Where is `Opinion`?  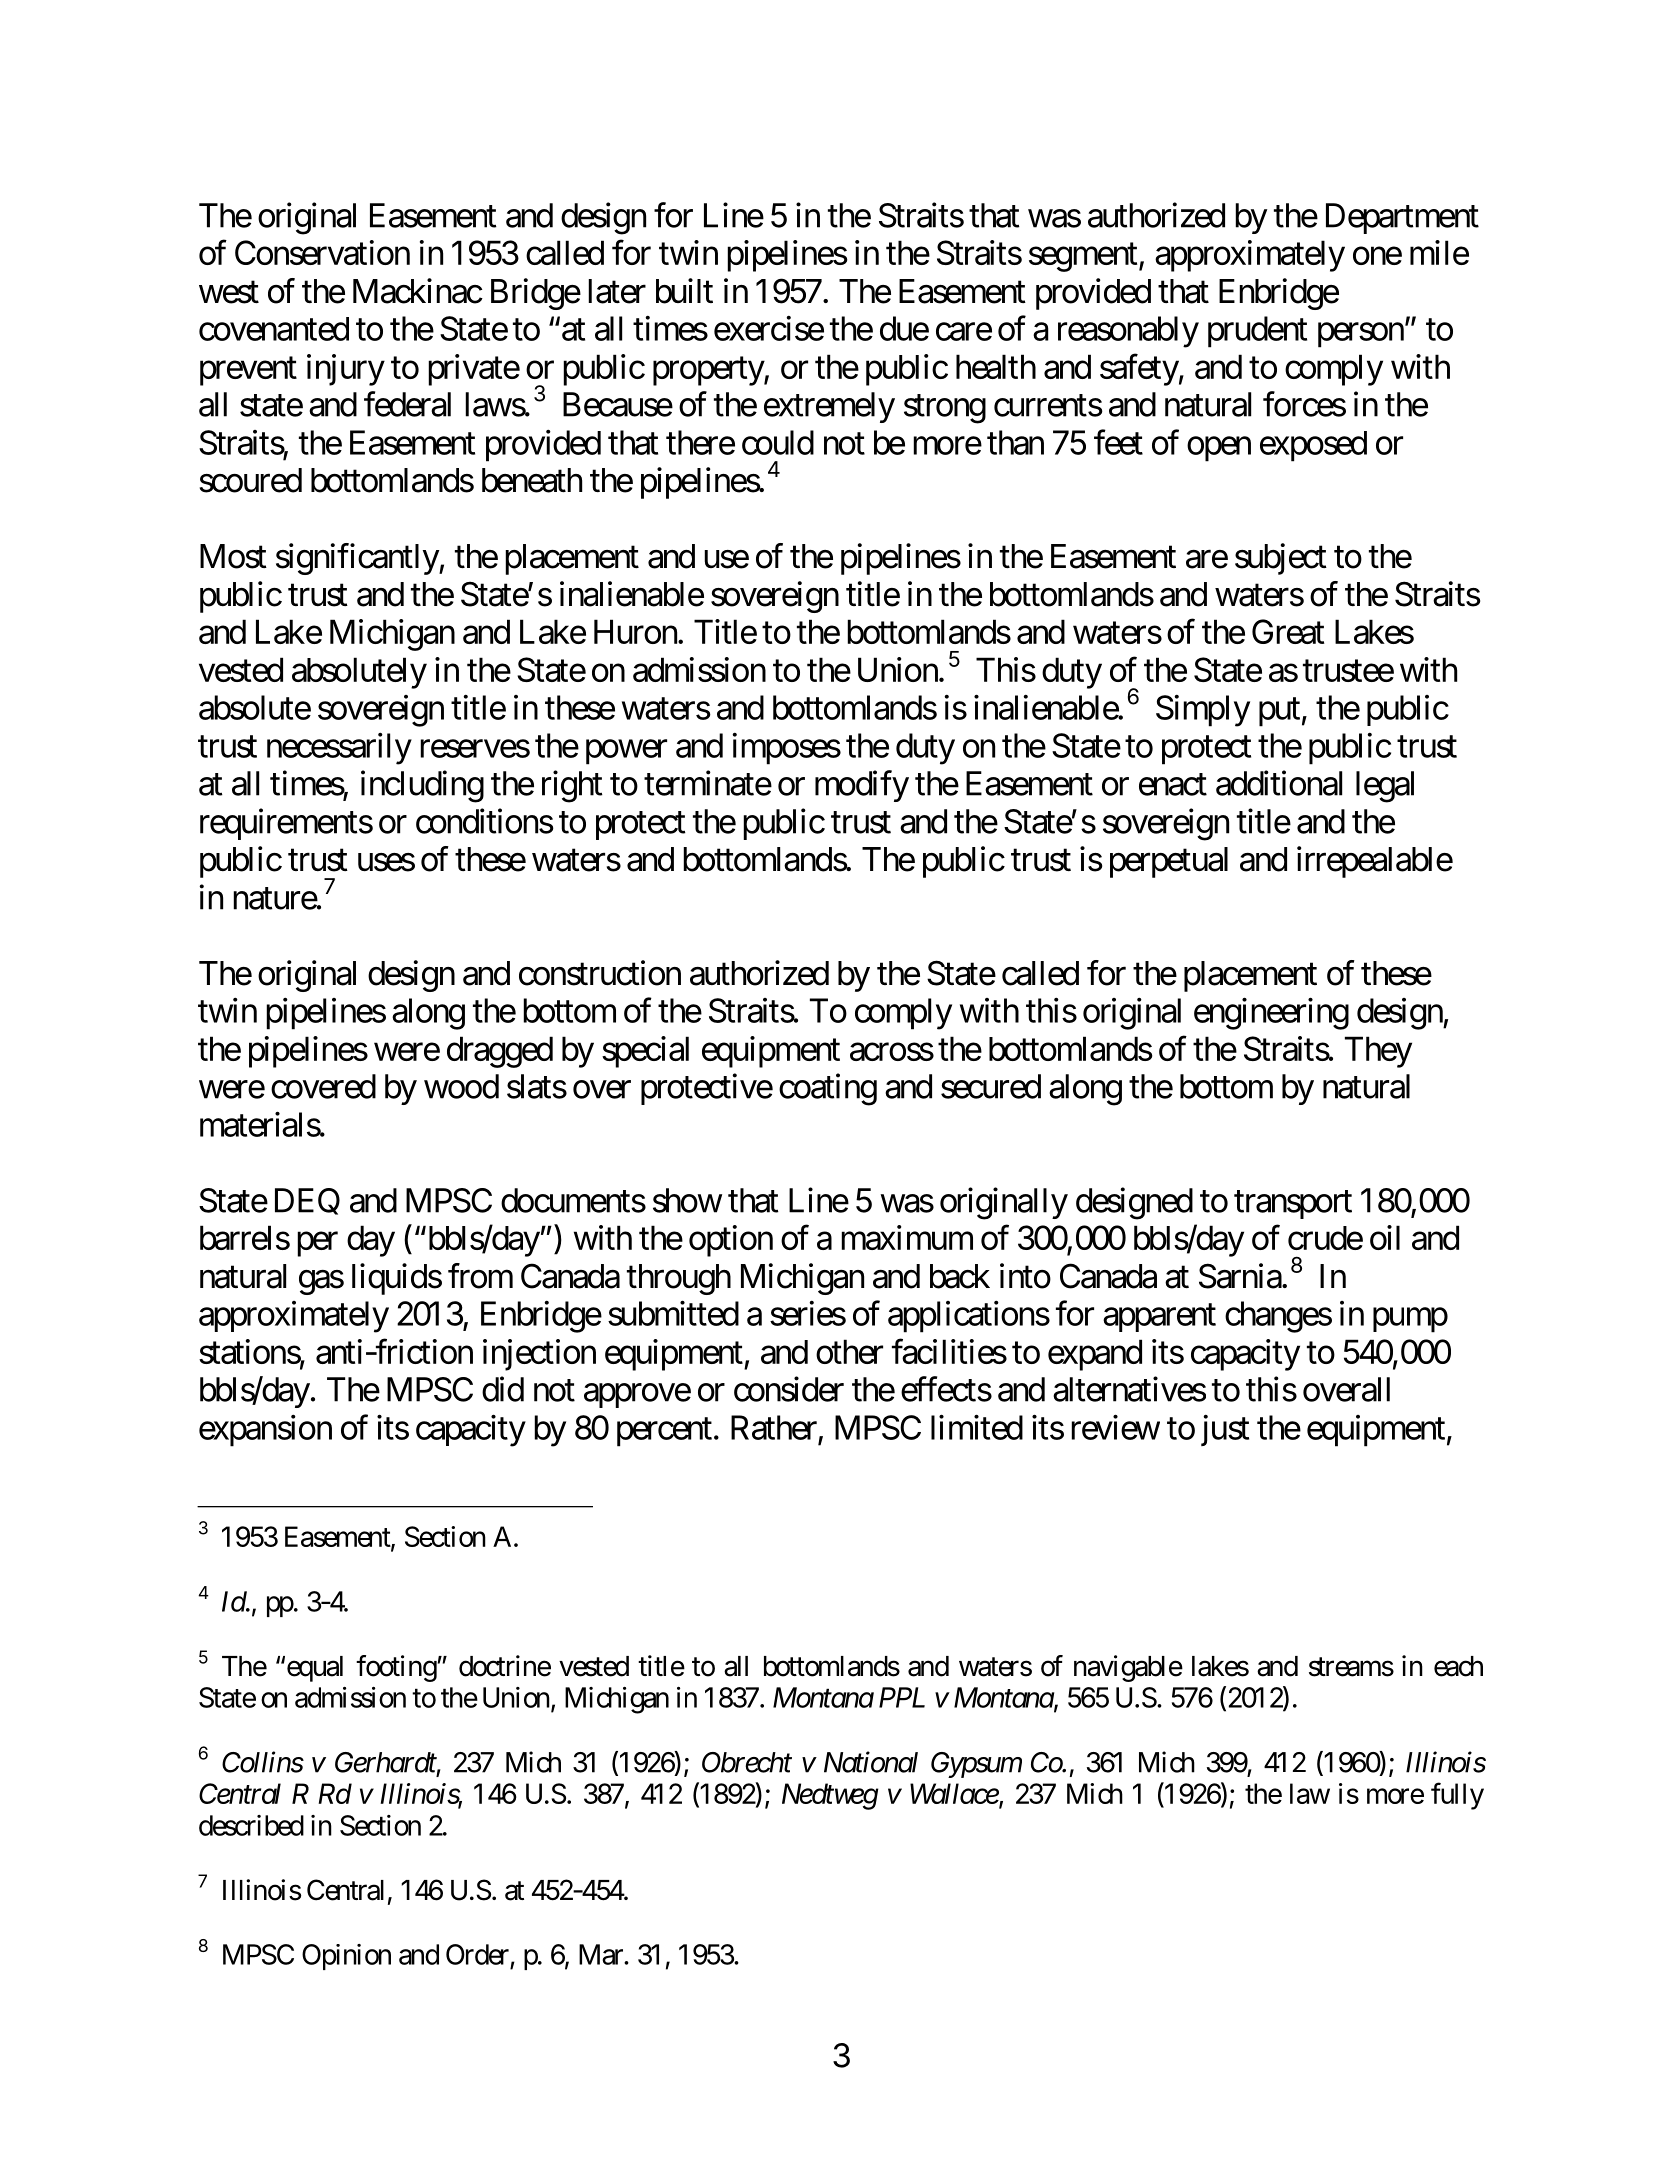 Opinion is located at coordinates (346, 1957).
